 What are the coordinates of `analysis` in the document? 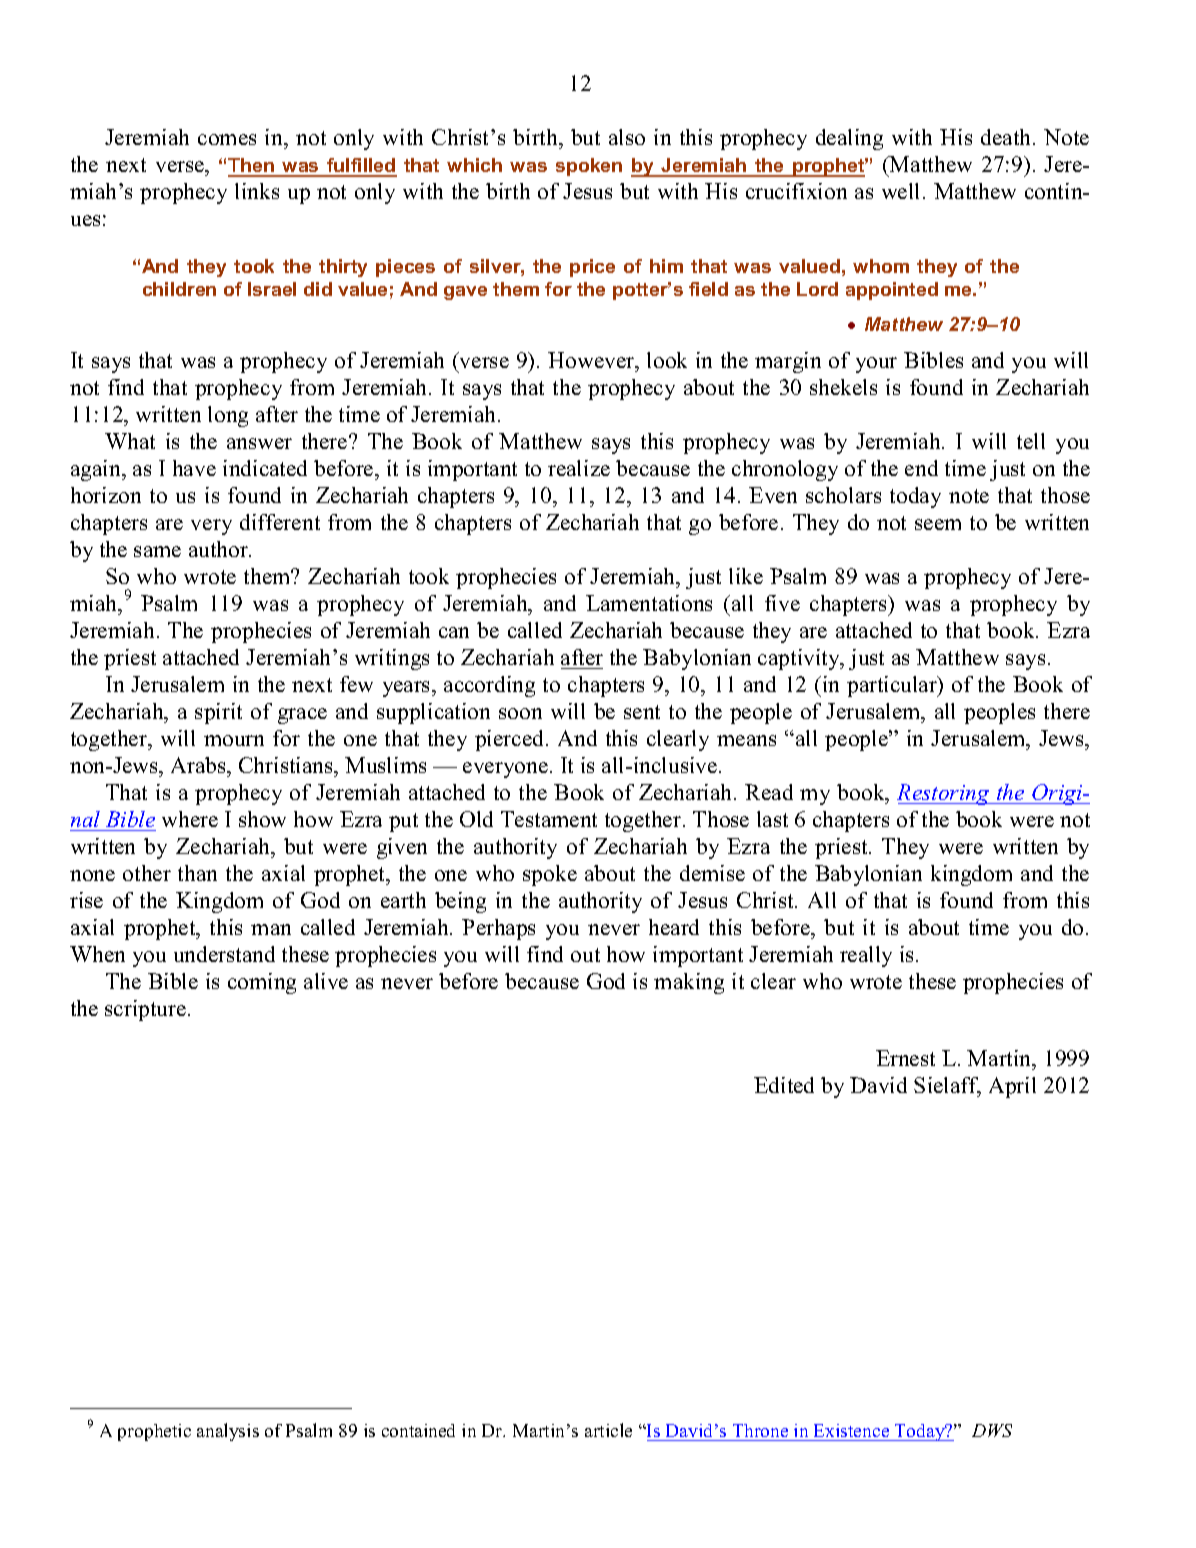 It's located at (228, 1432).
